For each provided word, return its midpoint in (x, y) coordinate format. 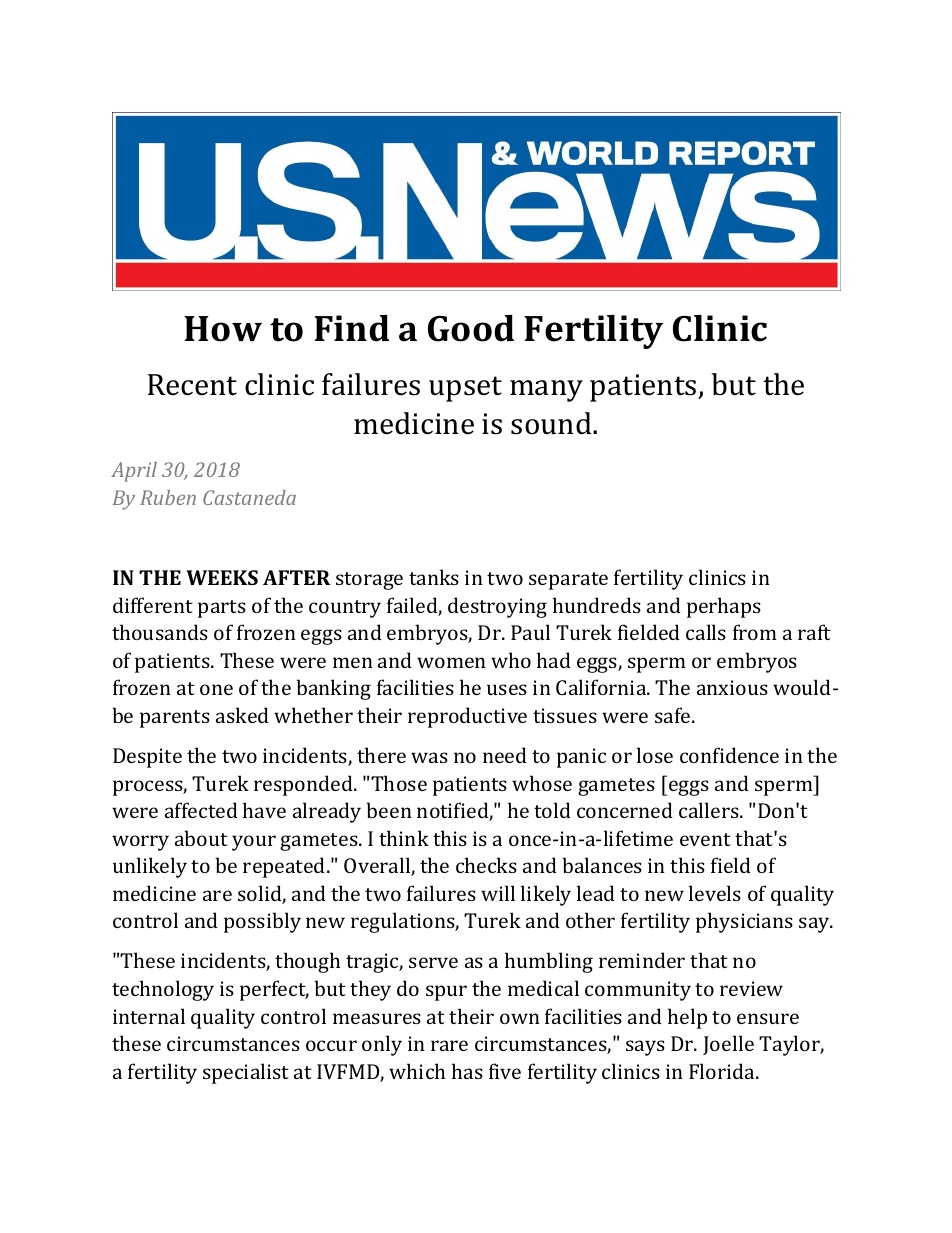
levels (715, 893)
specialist (246, 1073)
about (201, 838)
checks (486, 865)
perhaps (724, 607)
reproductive (467, 717)
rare (449, 1045)
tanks (434, 577)
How (223, 329)
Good (471, 328)
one (216, 689)
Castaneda (249, 497)
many (546, 391)
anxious (732, 687)
